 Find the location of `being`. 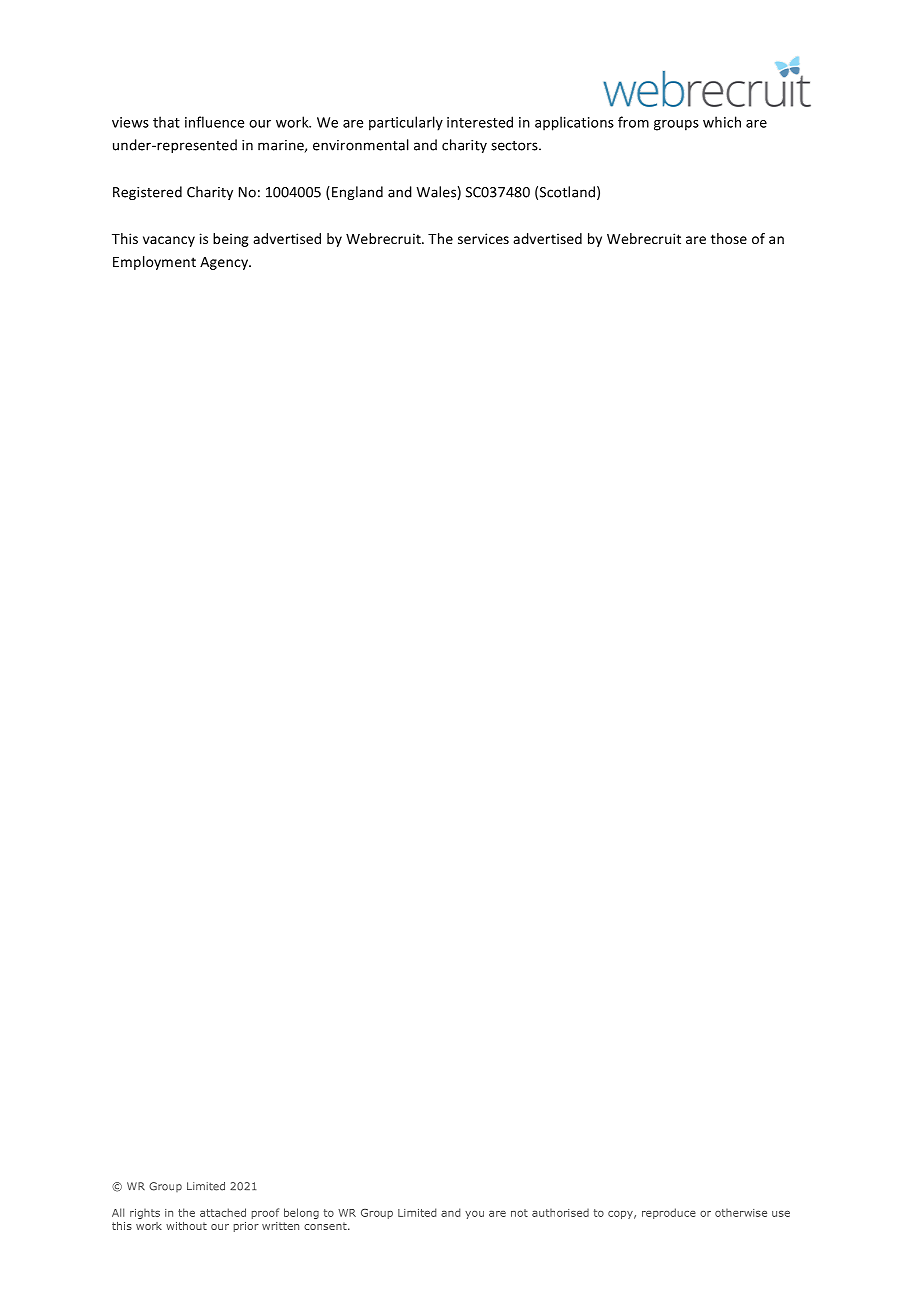

being is located at coordinates (231, 240).
